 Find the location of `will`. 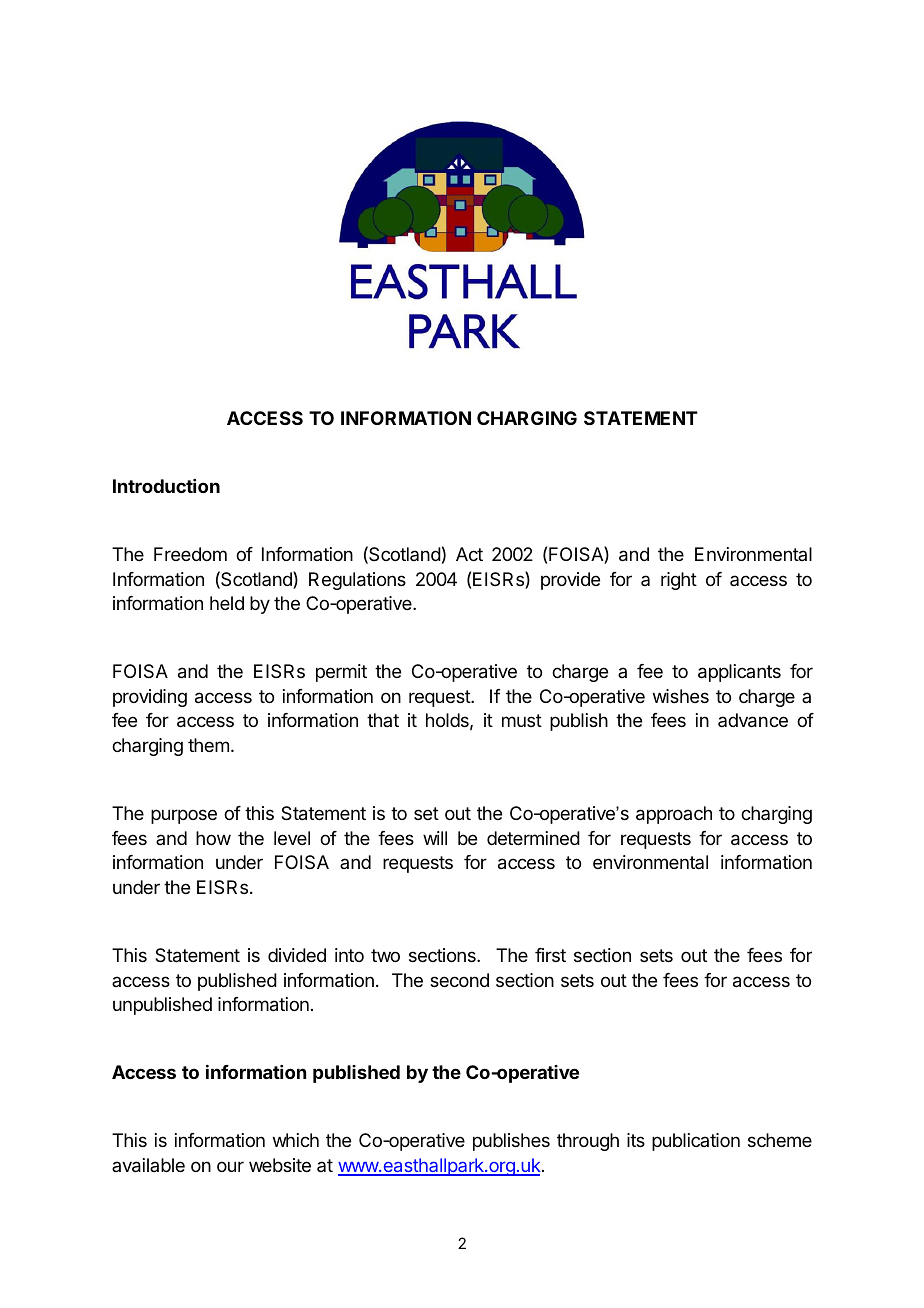

will is located at coordinates (435, 838).
